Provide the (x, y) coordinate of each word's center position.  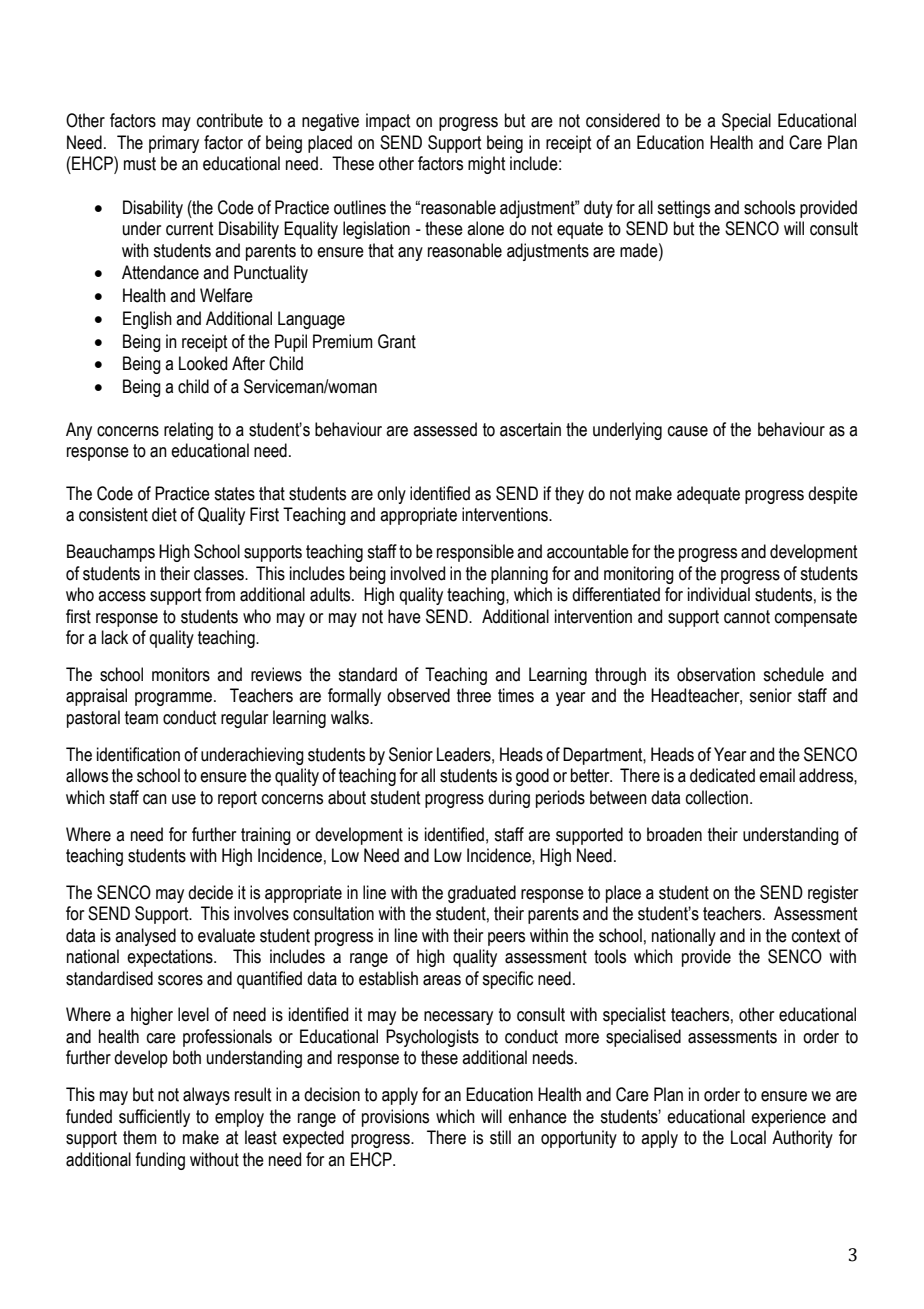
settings (683, 209)
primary (174, 144)
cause (688, 431)
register (833, 894)
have (404, 616)
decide (210, 892)
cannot (747, 617)
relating (188, 431)
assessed (445, 429)
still (500, 1137)
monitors (181, 674)
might (486, 165)
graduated (482, 894)
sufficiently (154, 1118)
